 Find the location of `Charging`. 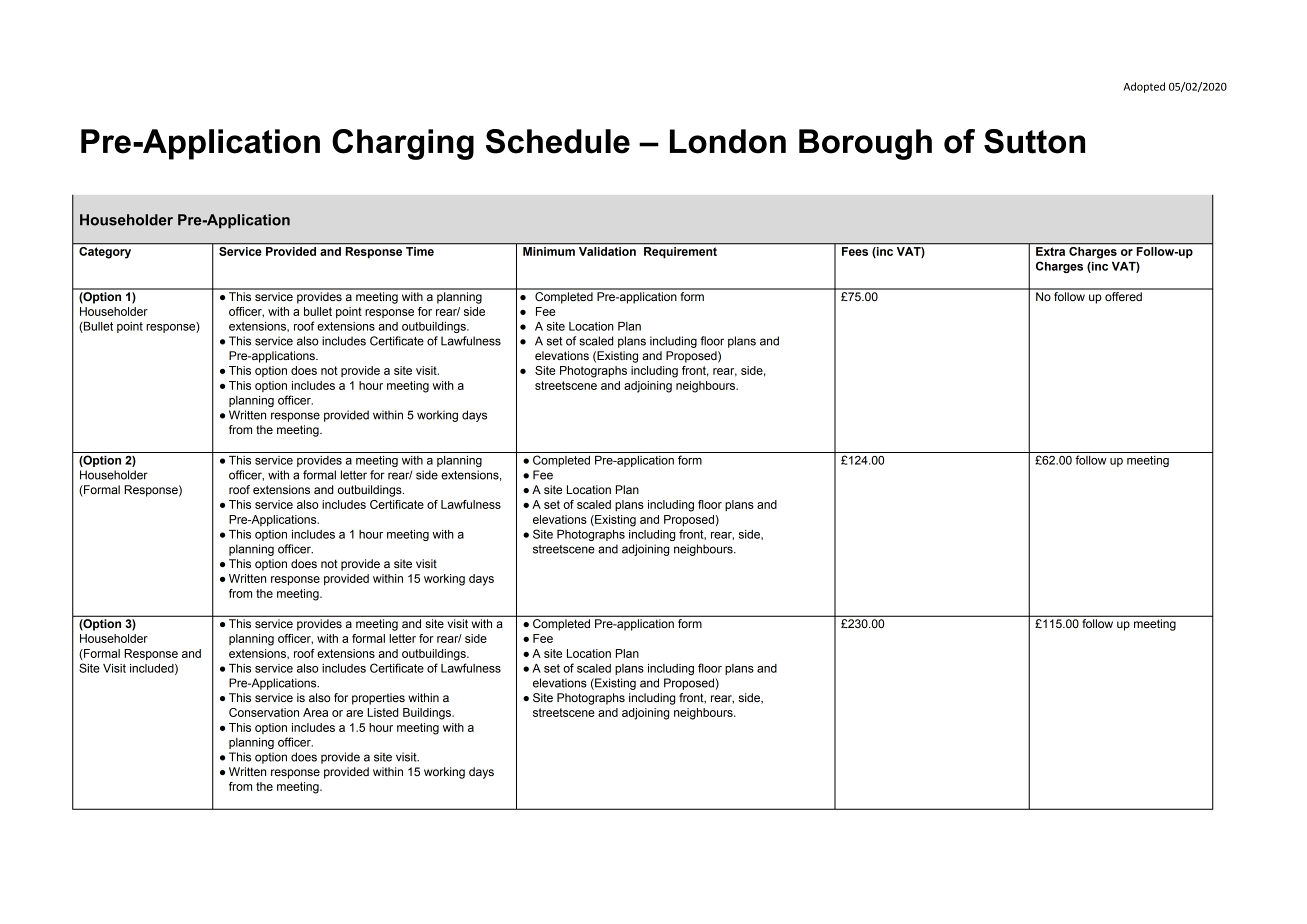

Charging is located at coordinates (403, 144).
